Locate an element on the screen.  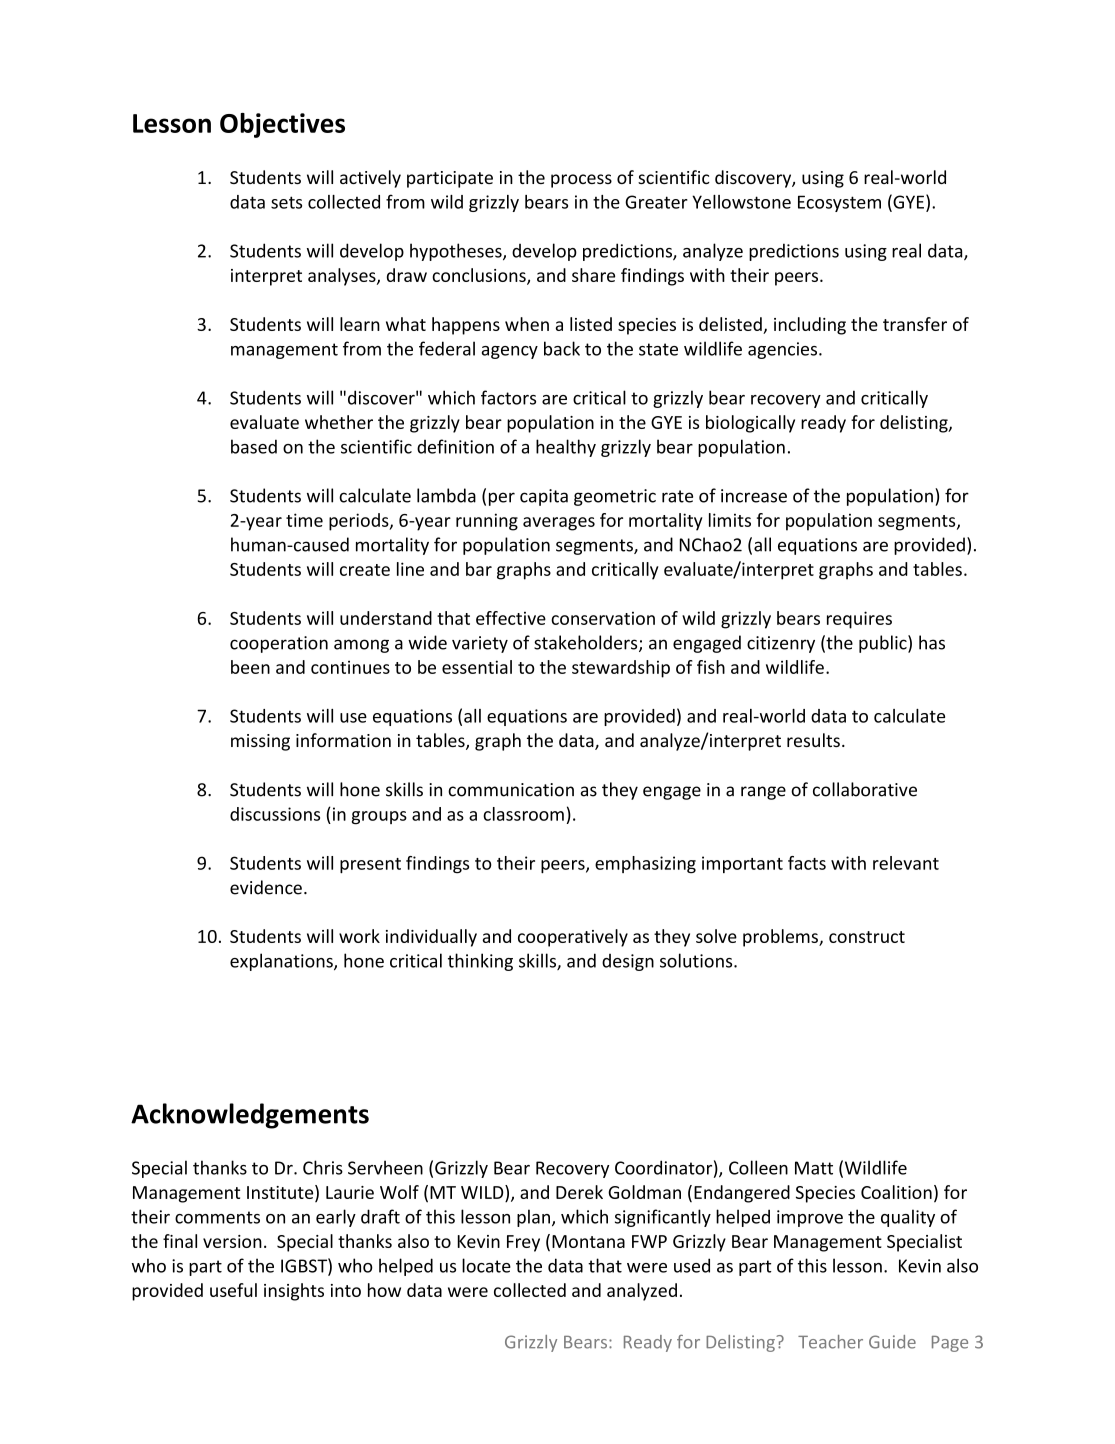
Ecosystem is located at coordinates (839, 203).
